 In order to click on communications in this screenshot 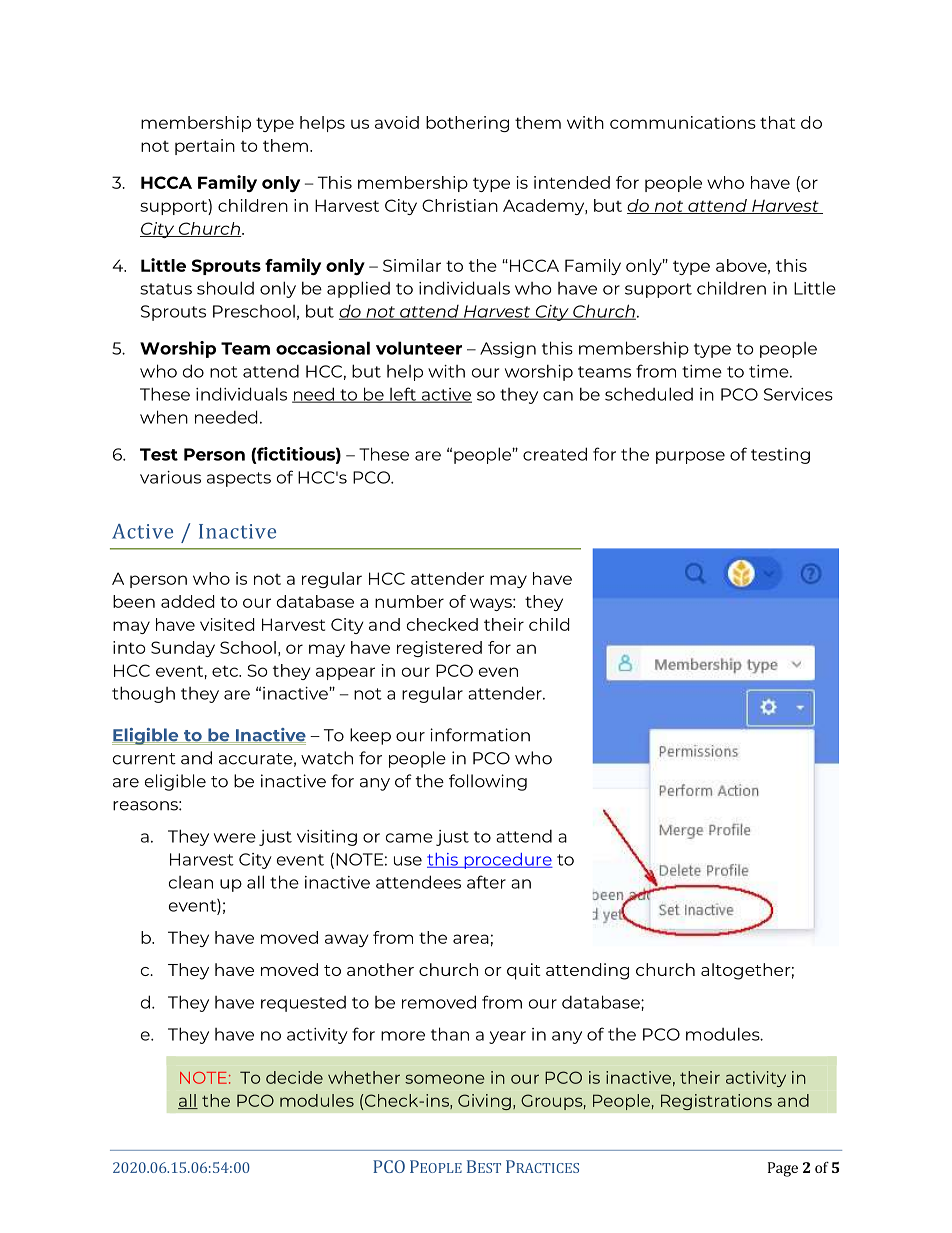, I will do `click(683, 122)`.
